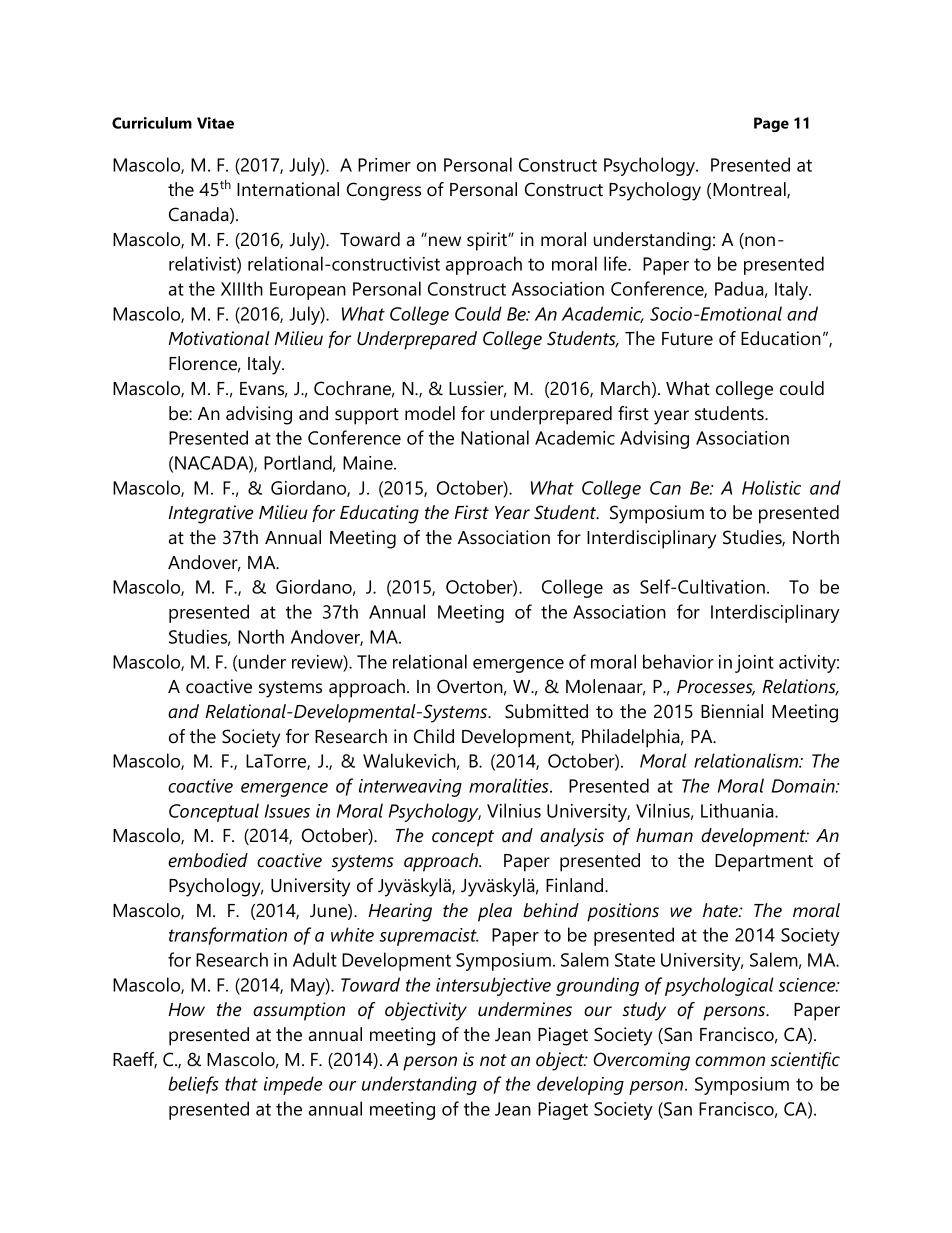 The height and width of the document is (1233, 952). I want to click on Vitae, so click(215, 123).
